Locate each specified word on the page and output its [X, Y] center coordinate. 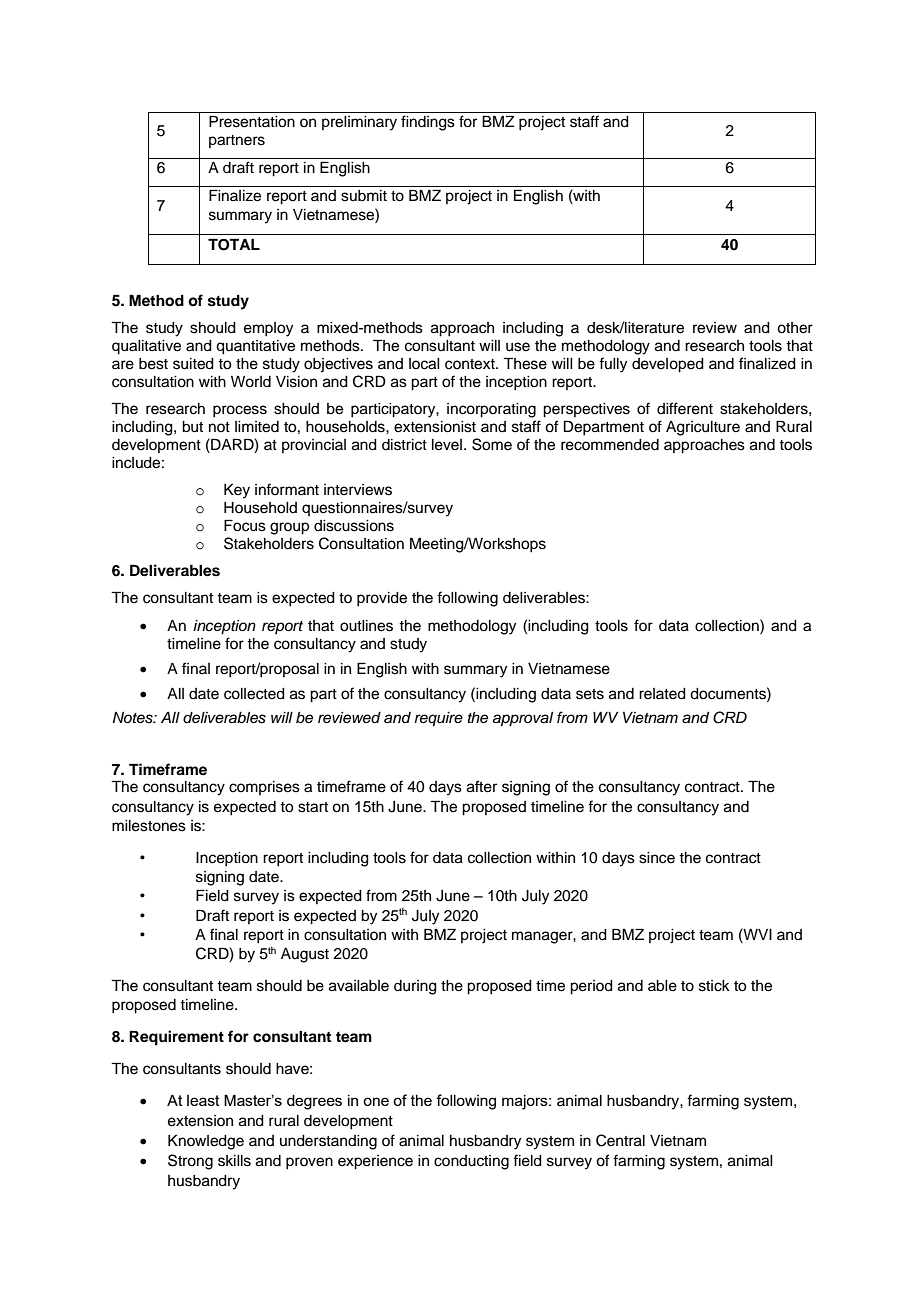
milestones [149, 826]
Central [620, 1140]
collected [254, 694]
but [192, 427]
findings [428, 123]
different [685, 408]
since [657, 858]
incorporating [491, 410]
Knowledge [206, 1142]
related [662, 694]
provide [382, 599]
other [795, 328]
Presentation [252, 121]
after [482, 786]
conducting [471, 1162]
